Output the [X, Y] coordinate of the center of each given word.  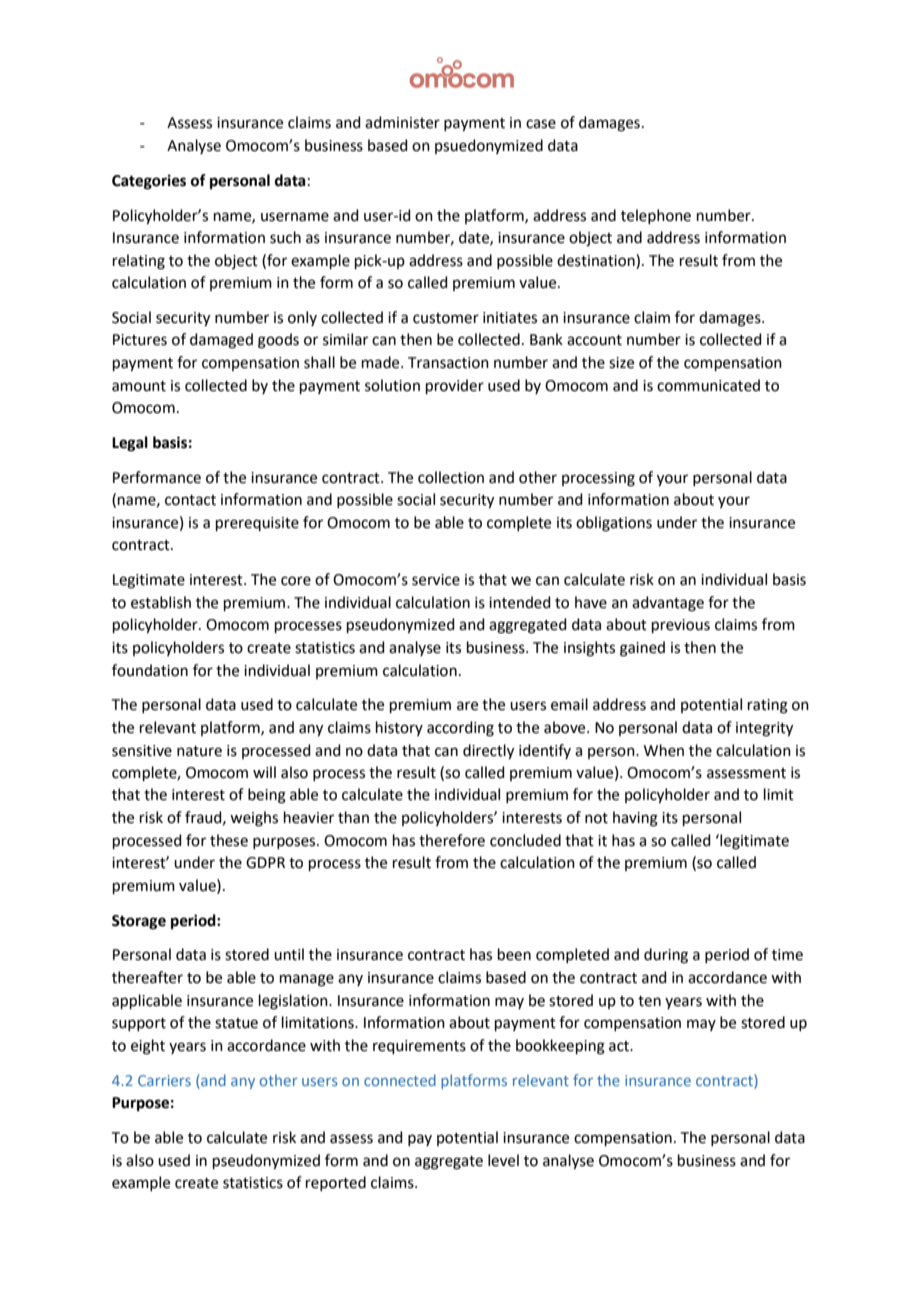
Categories [149, 182]
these [229, 840]
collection [451, 477]
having [635, 819]
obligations [614, 524]
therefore [452, 840]
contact [190, 500]
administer [402, 122]
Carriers [164, 1080]
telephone [656, 216]
